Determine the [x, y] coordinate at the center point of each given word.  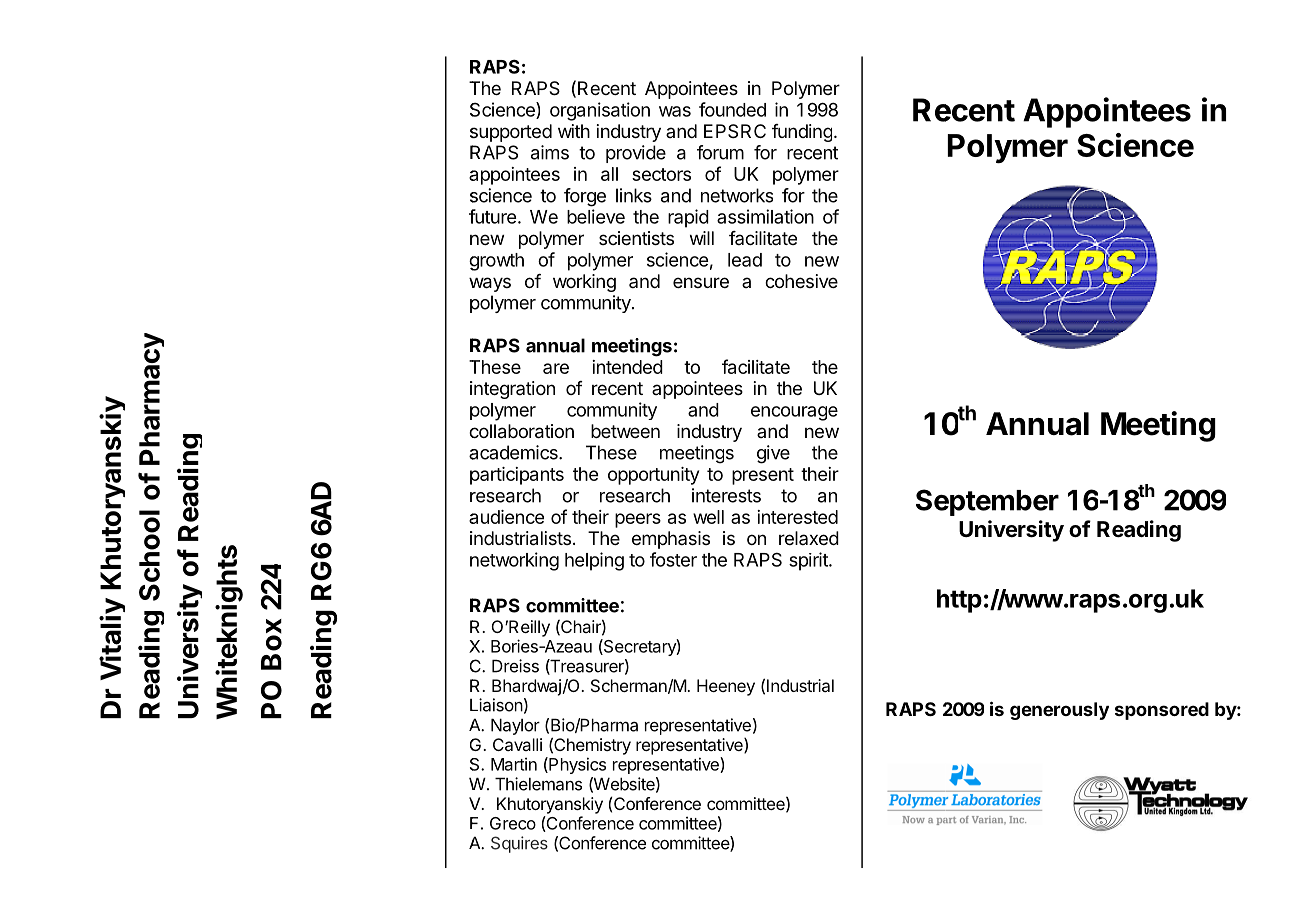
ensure [701, 282]
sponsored [1162, 711]
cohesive [801, 281]
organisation [600, 111]
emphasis [671, 540]
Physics [576, 765]
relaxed [809, 538]
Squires [519, 844]
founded [732, 109]
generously [1059, 711]
